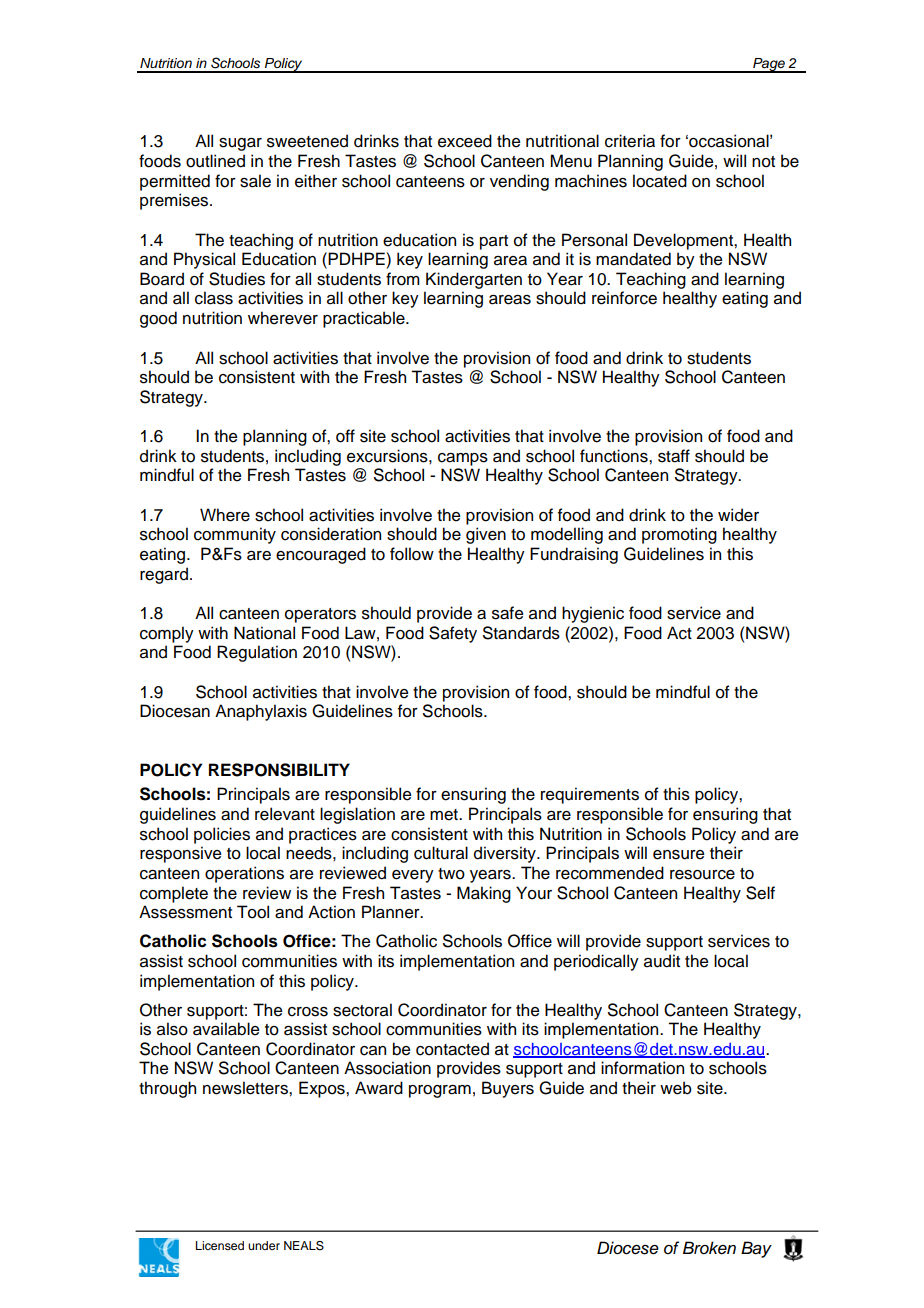 The height and width of the screenshot is (1308, 924). What do you see at coordinates (521, 633) in the screenshot?
I see `Standards` at bounding box center [521, 633].
